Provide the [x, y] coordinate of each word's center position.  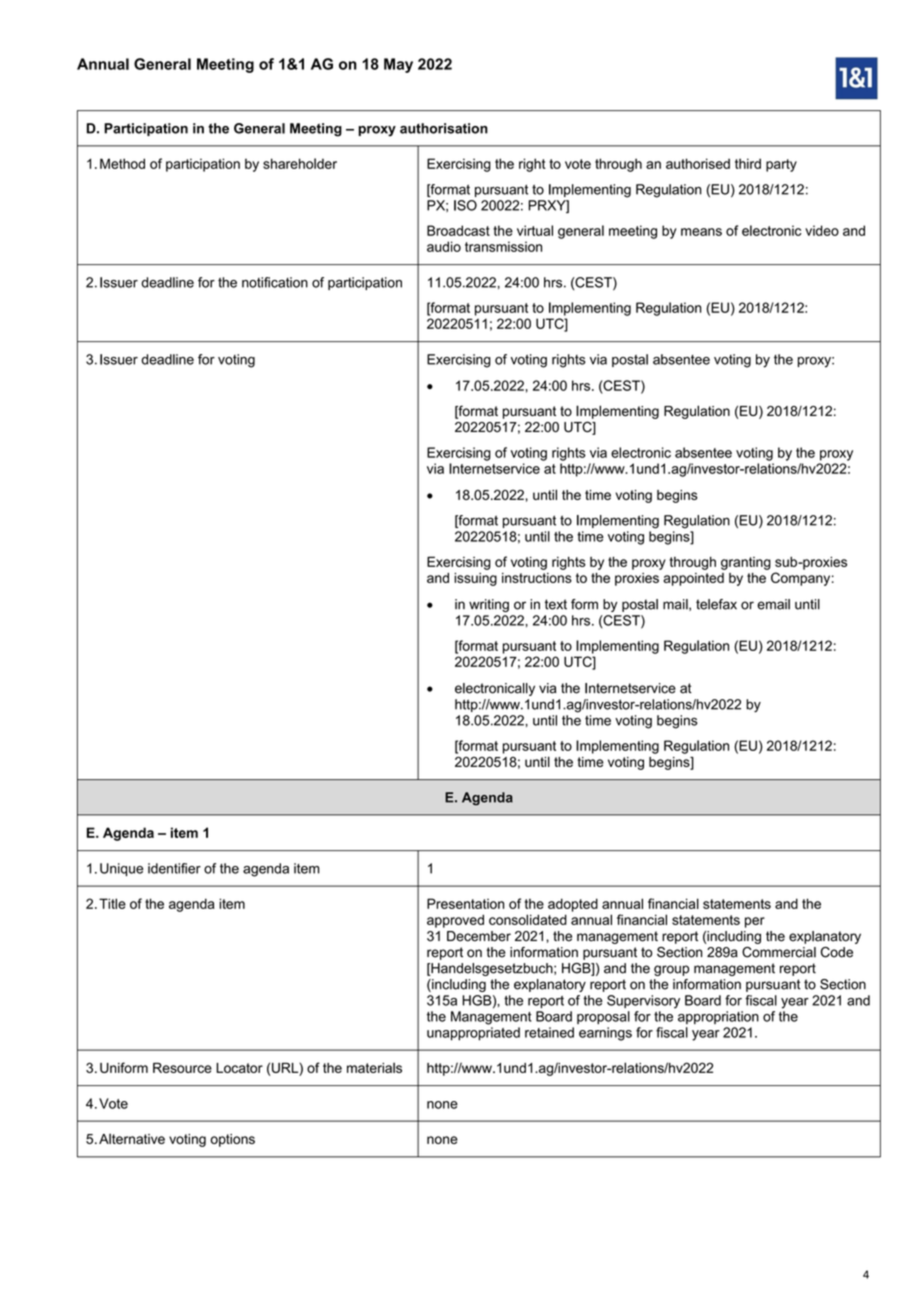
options [232, 1140]
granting [746, 563]
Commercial [779, 952]
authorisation [444, 128]
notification [275, 282]
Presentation [465, 903]
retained [549, 1032]
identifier [174, 868]
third [748, 163]
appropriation [718, 1017]
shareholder [300, 163]
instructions [537, 578]
